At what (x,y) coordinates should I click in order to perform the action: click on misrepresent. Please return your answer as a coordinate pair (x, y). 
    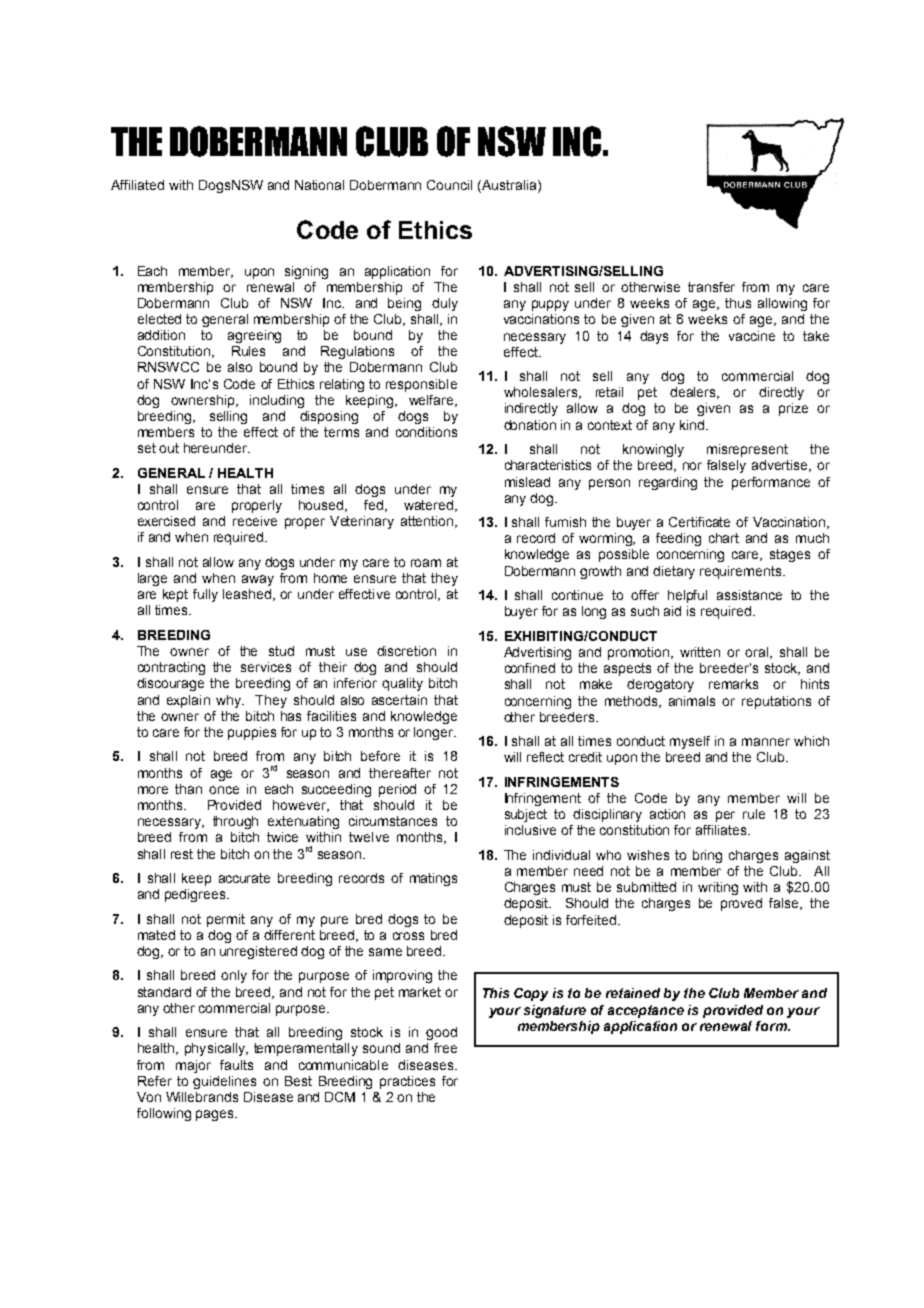
    Looking at the image, I should click on (747, 450).
